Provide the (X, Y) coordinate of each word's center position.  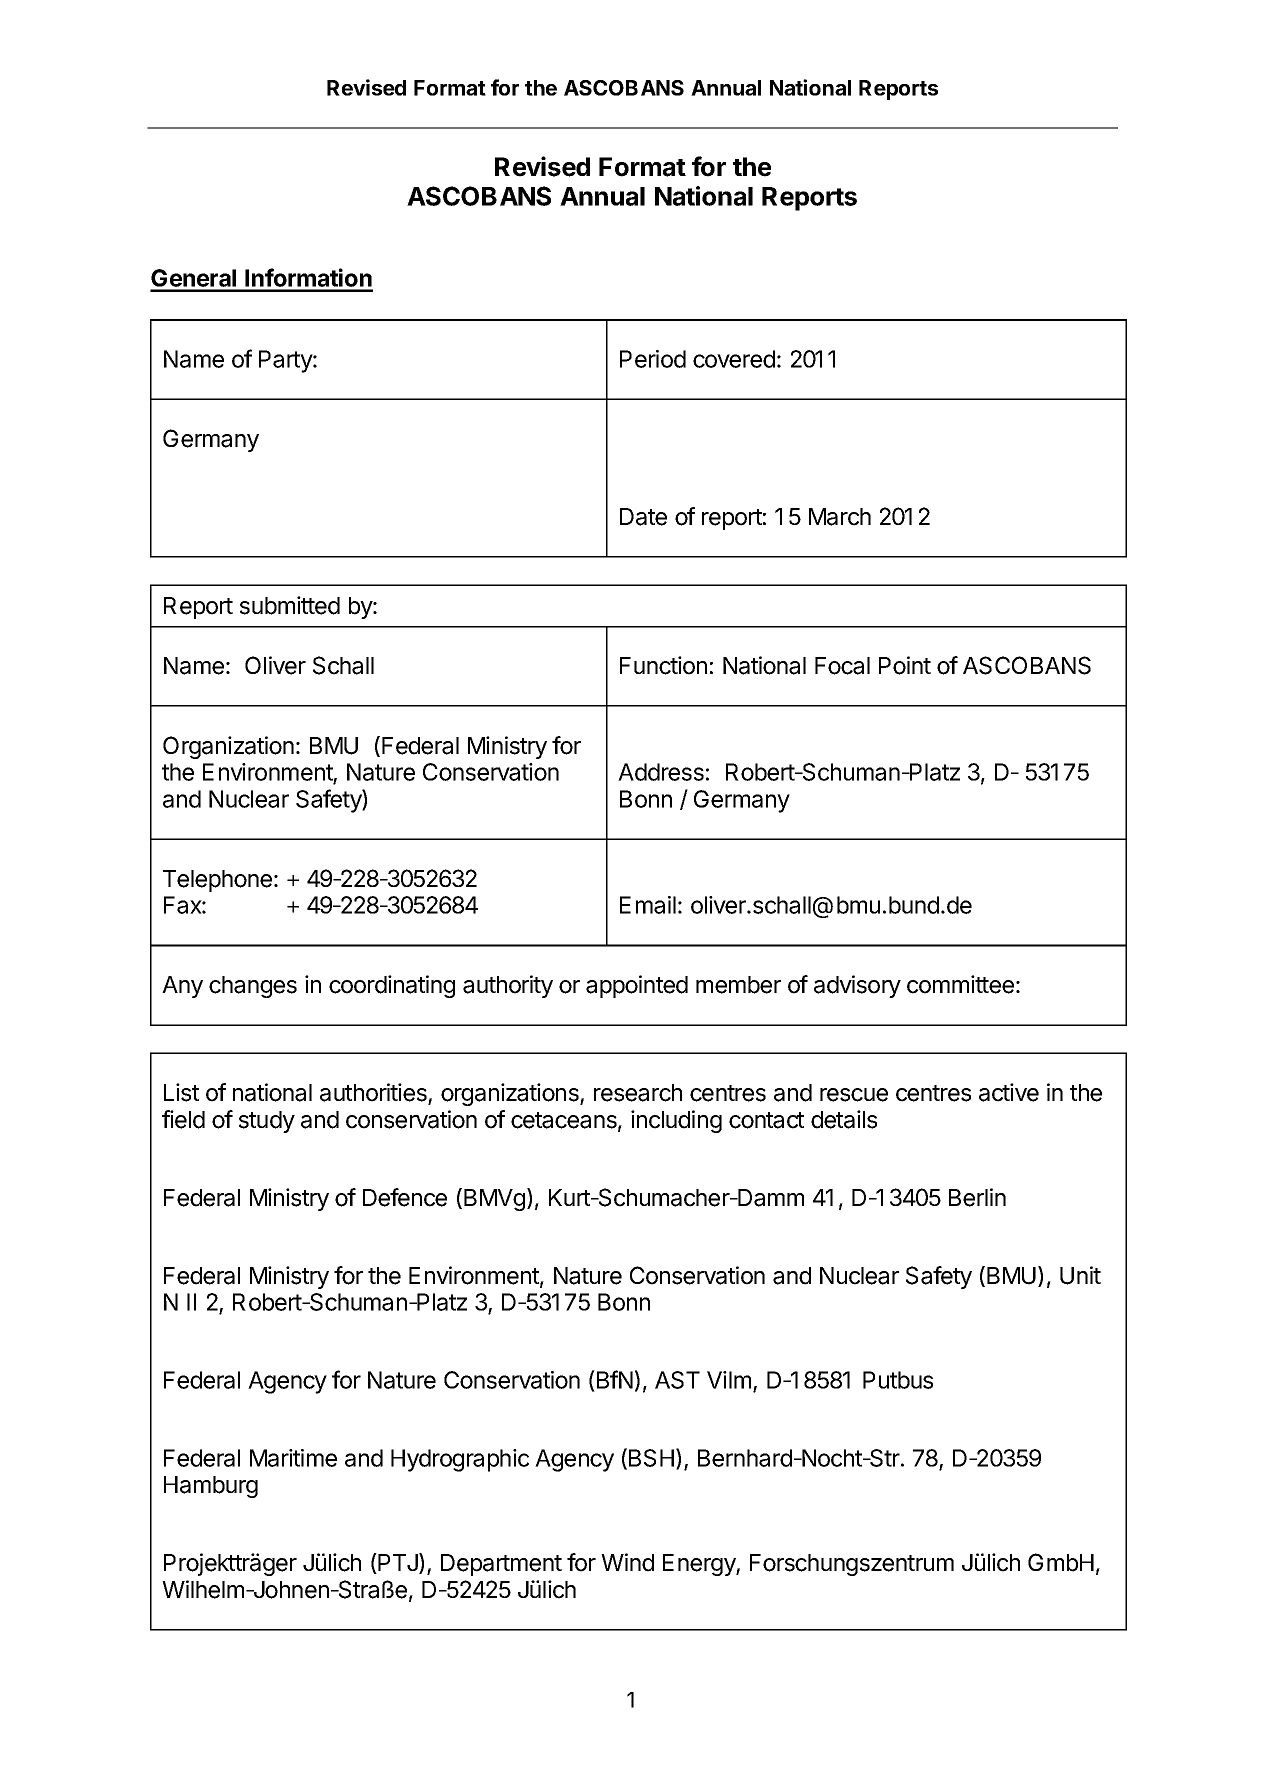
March (840, 517)
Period (653, 359)
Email (648, 905)
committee (960, 984)
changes (253, 987)
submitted (290, 605)
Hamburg (211, 1487)
